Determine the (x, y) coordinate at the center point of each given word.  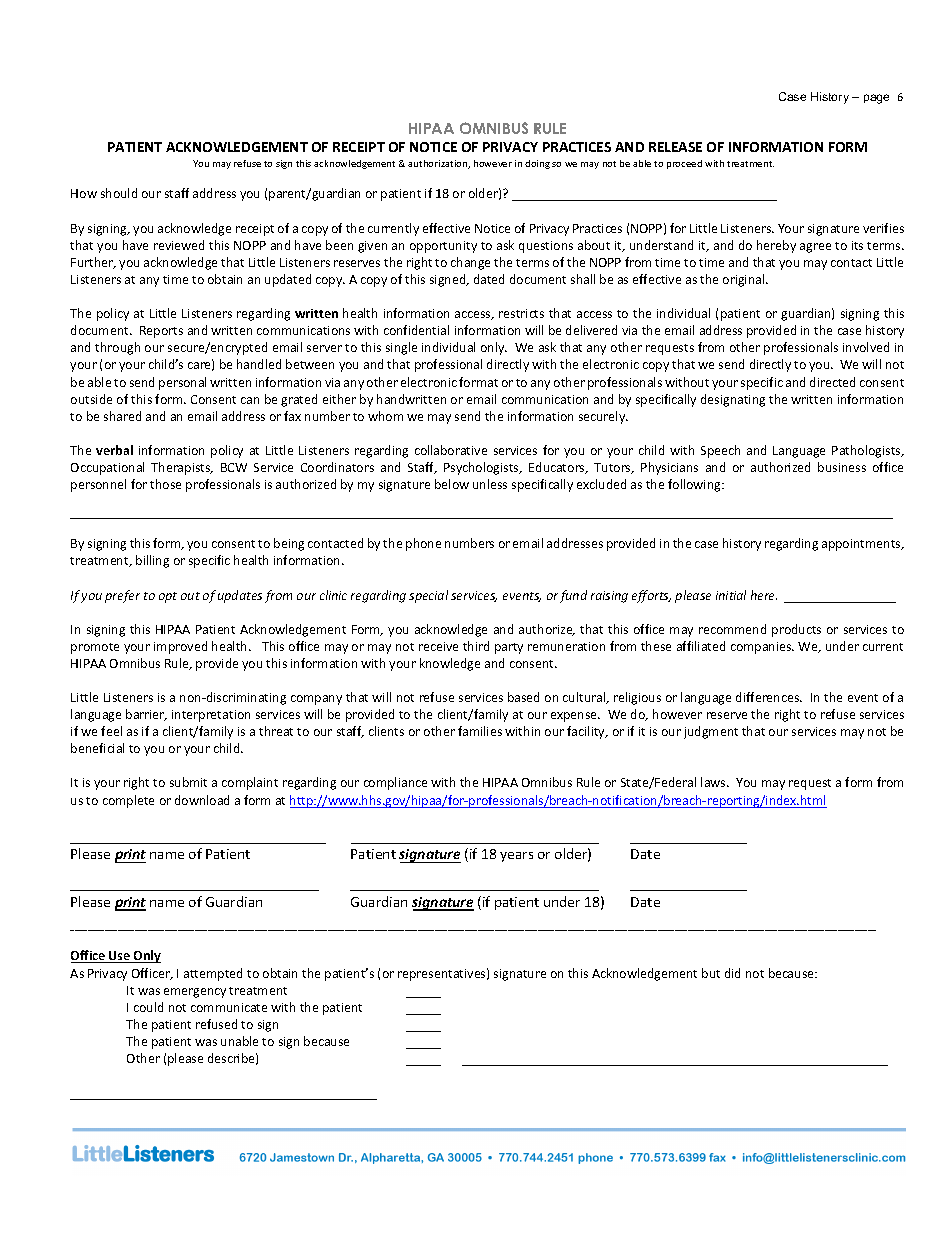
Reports (161, 332)
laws (714, 782)
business (842, 467)
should (119, 193)
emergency (195, 993)
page (876, 99)
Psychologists (482, 468)
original (745, 280)
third (476, 646)
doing (537, 164)
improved (180, 647)
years (516, 857)
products (796, 630)
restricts (521, 313)
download (202, 800)
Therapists (182, 468)
